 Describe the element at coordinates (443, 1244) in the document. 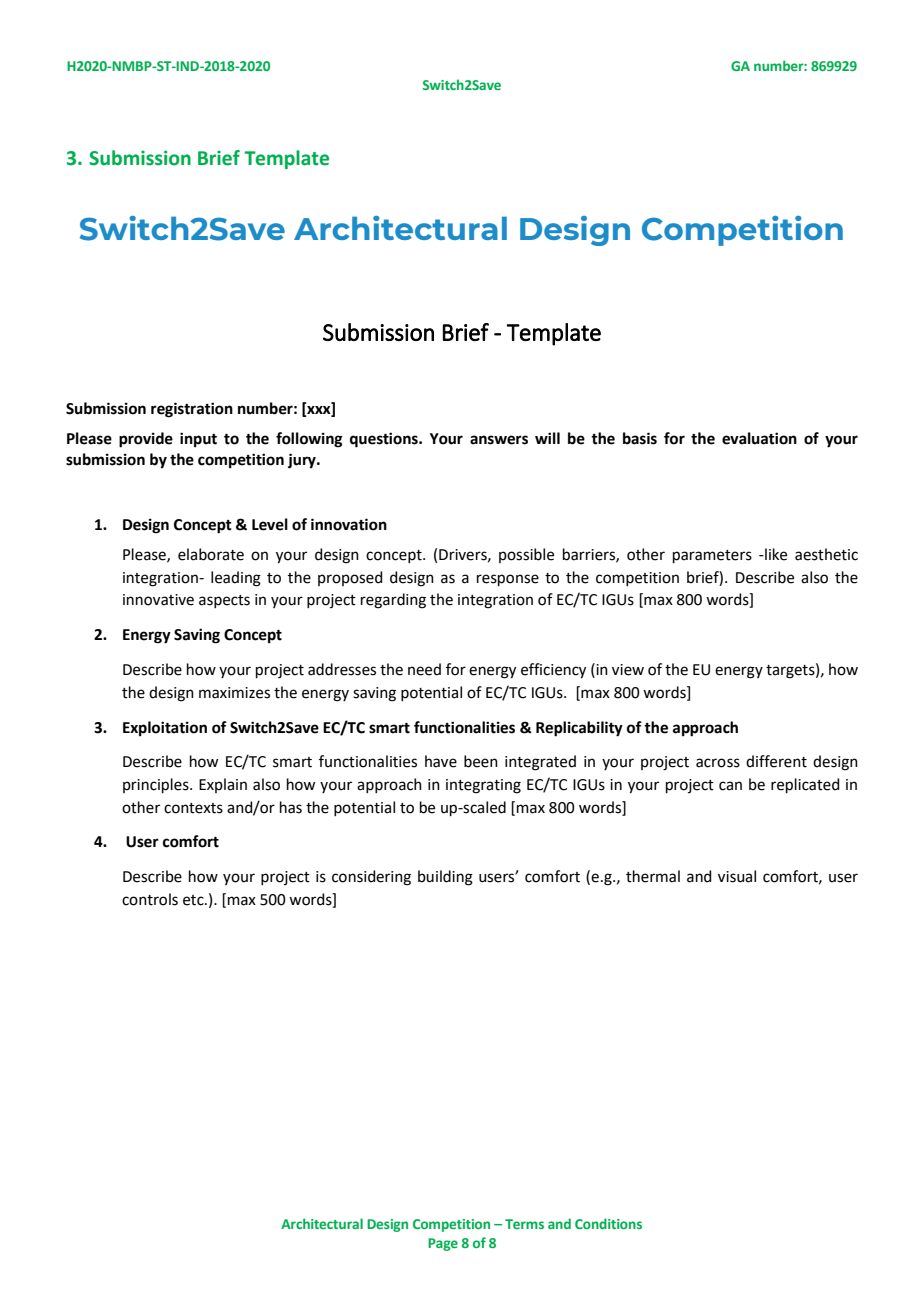

I see `Page` at that location.
